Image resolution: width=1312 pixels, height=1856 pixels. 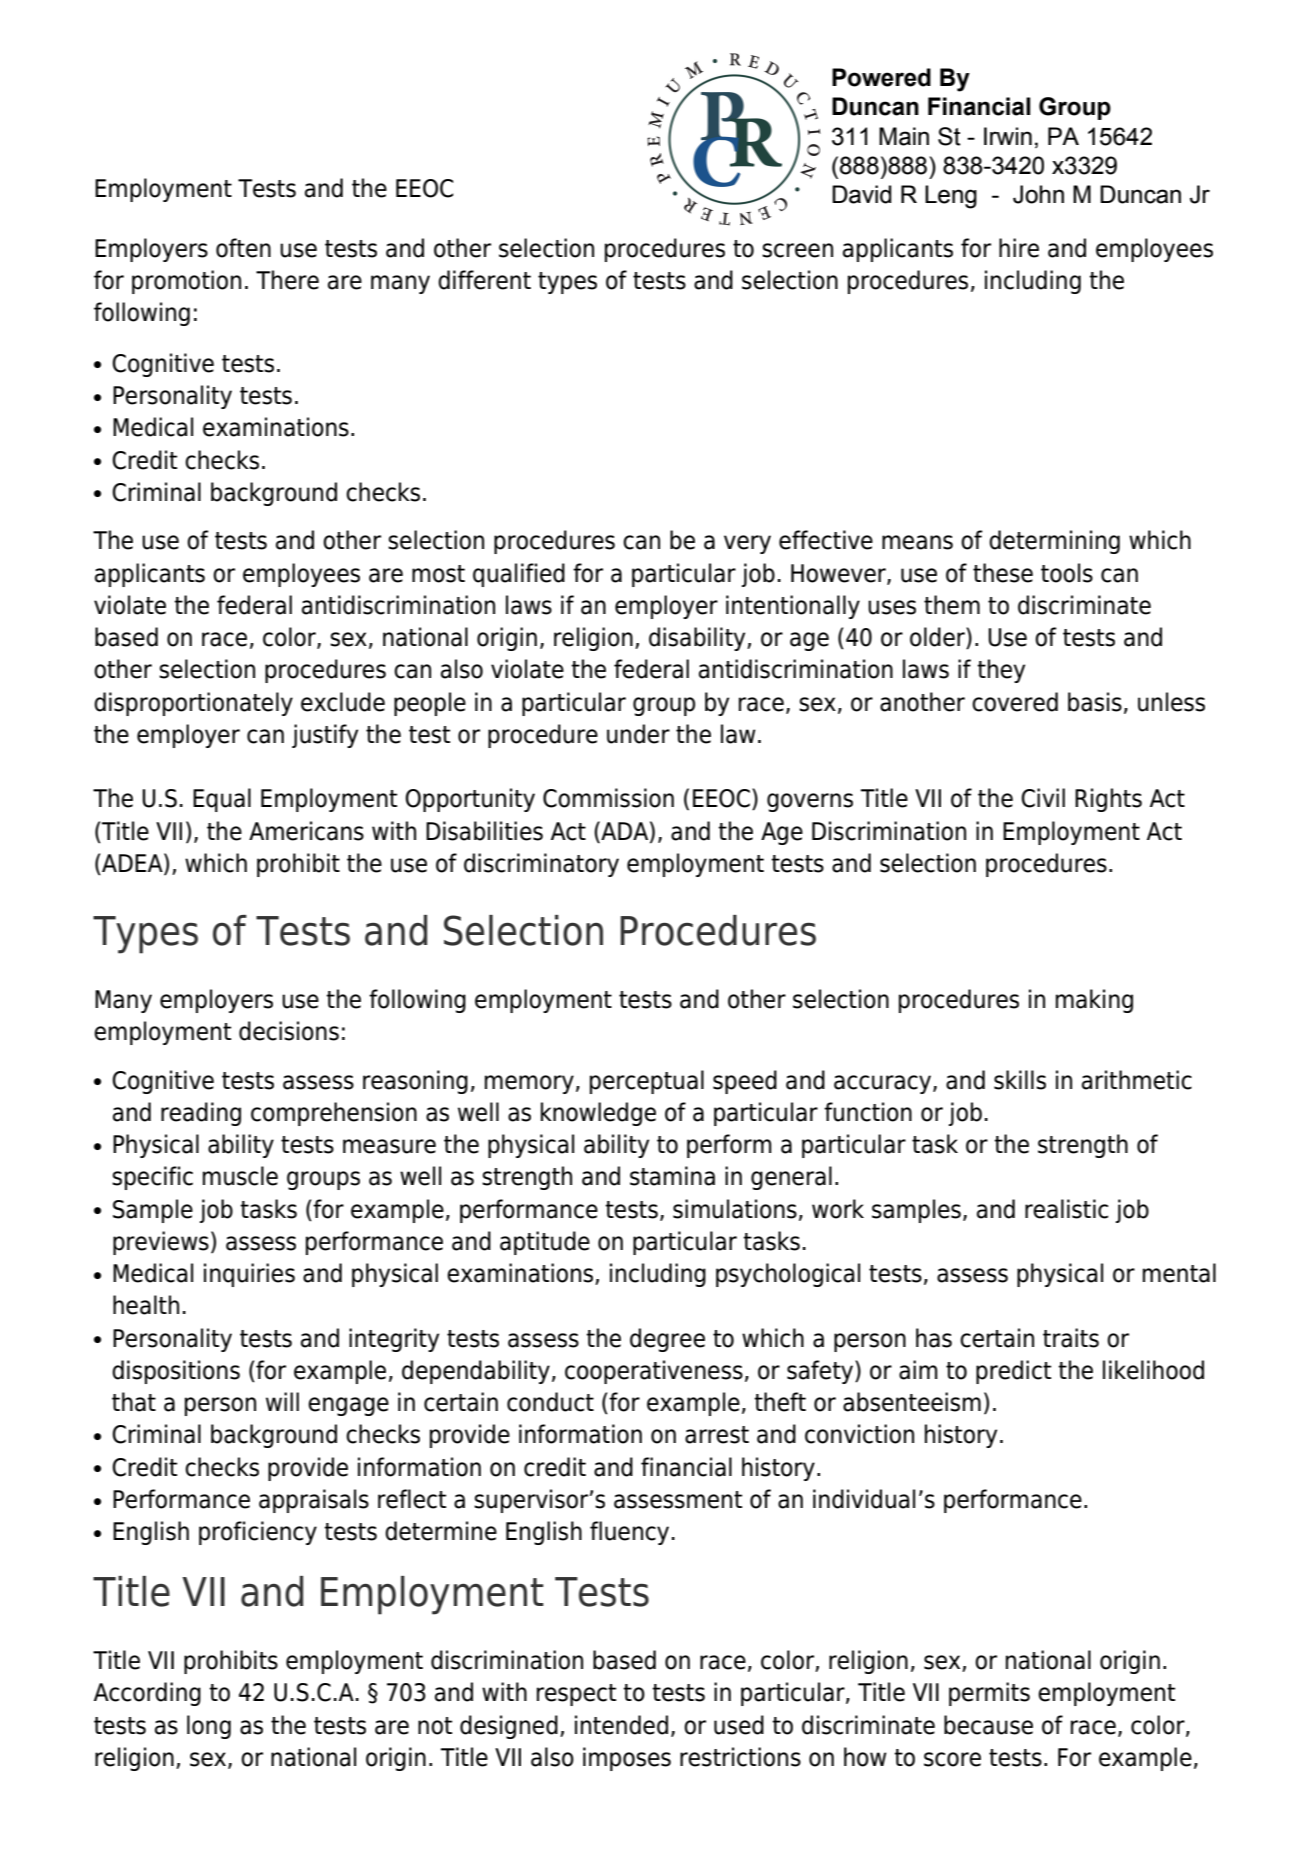 What do you see at coordinates (989, 1694) in the screenshot?
I see `permits` at bounding box center [989, 1694].
